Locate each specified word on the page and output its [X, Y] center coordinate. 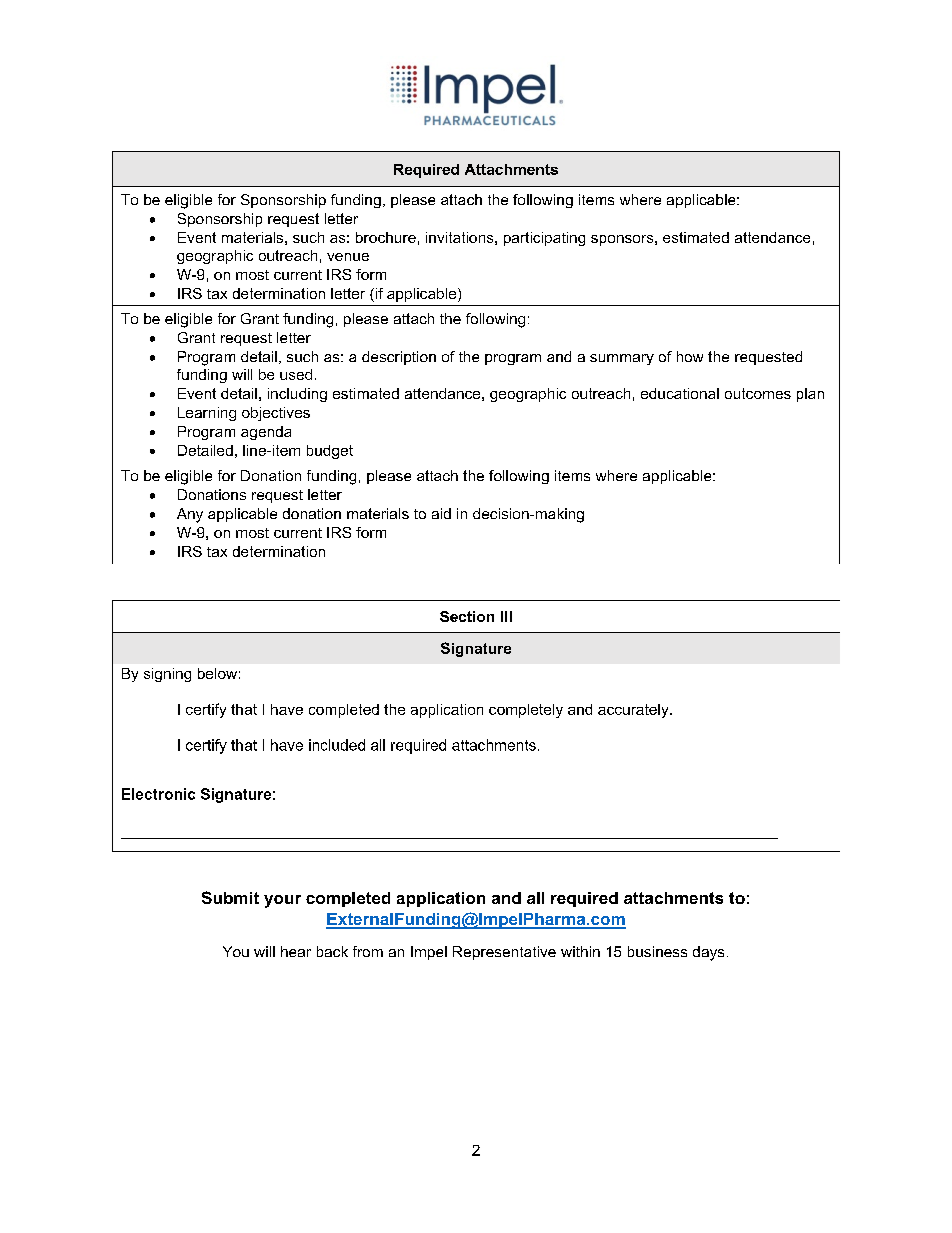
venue [348, 257]
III [506, 616]
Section [467, 616]
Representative [504, 953]
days [708, 953]
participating [544, 239]
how [690, 356]
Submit [230, 897]
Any [190, 515]
